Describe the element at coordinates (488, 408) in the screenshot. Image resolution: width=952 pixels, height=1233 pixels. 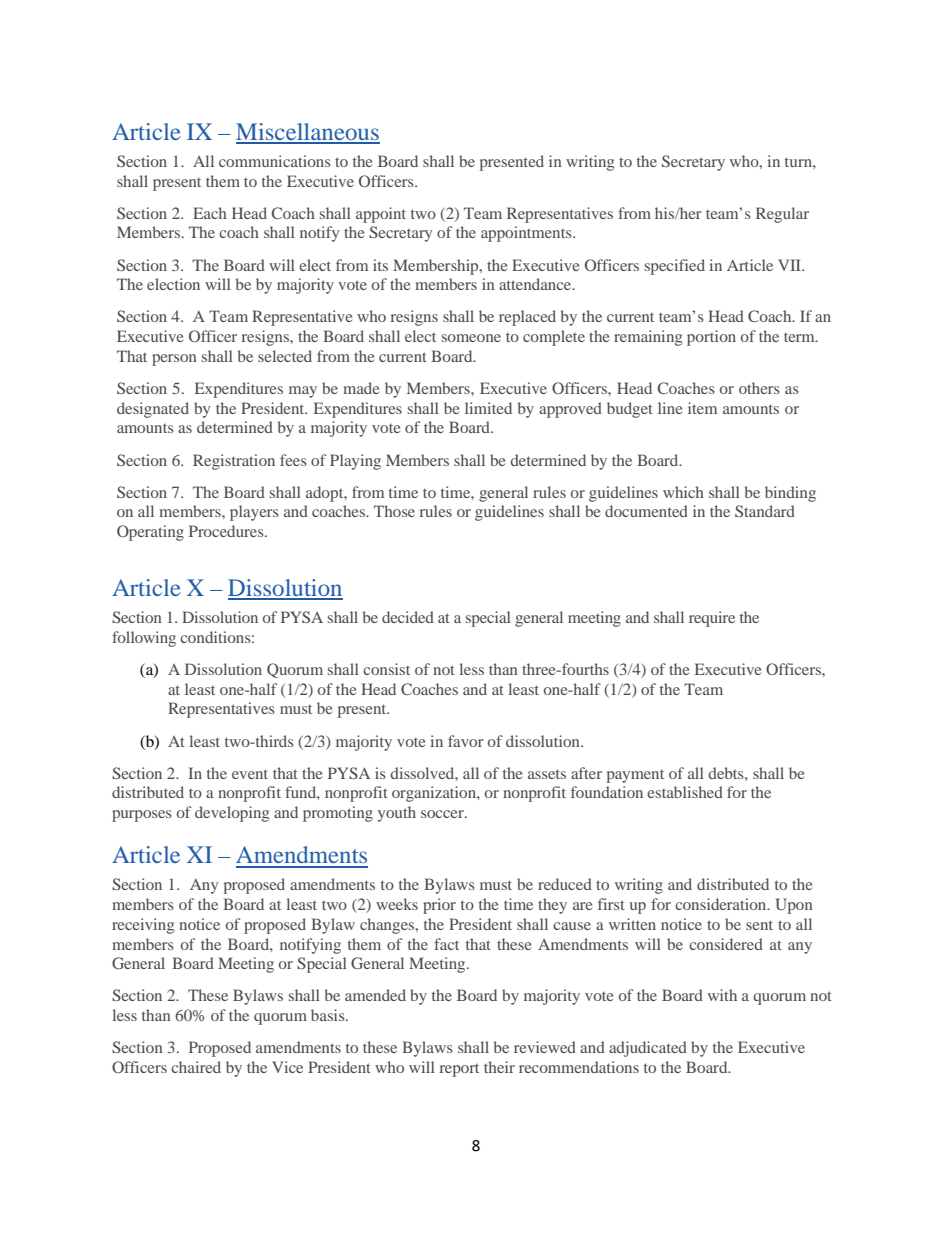
I see `limited` at that location.
